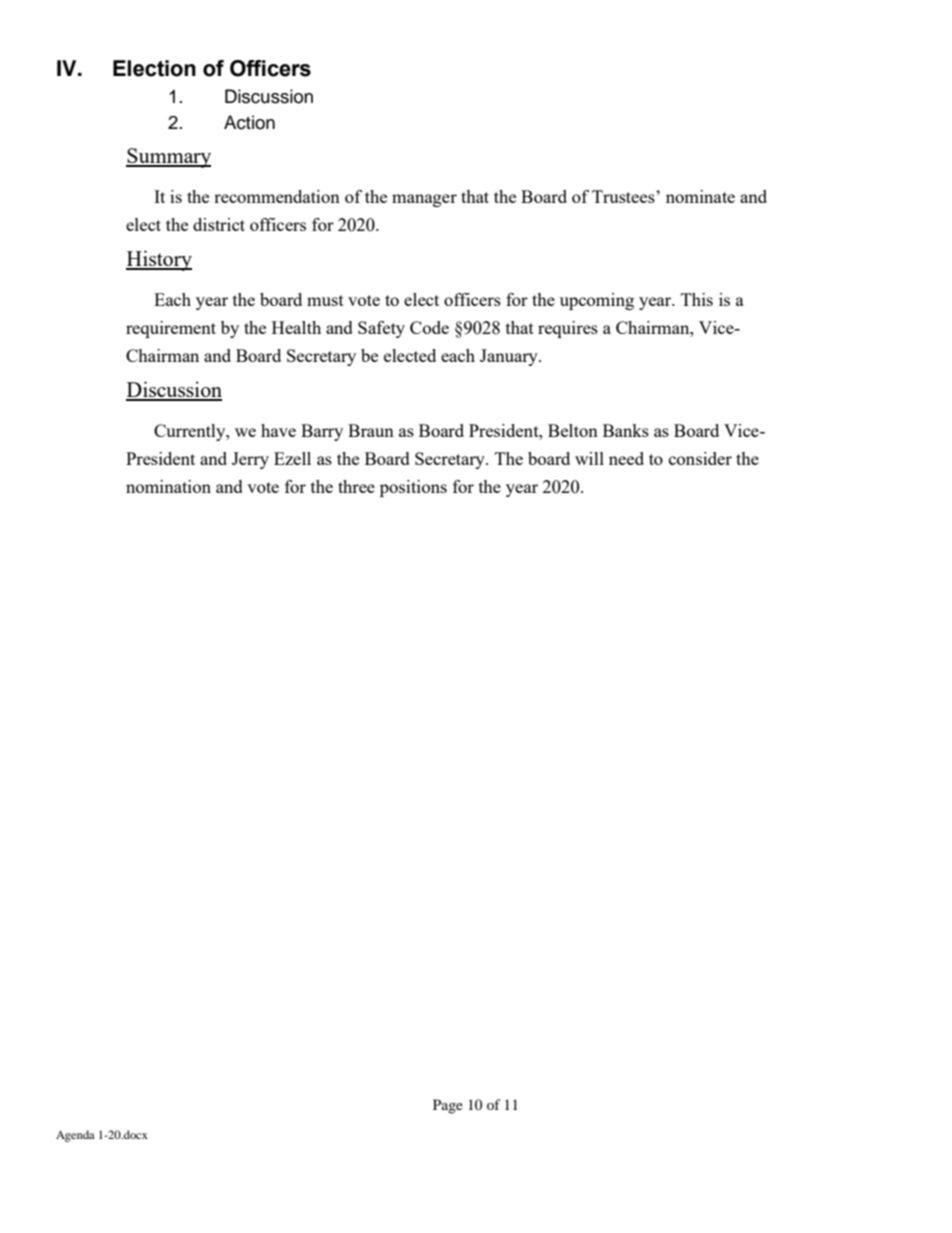 The image size is (952, 1233). What do you see at coordinates (589, 458) in the image?
I see `will` at bounding box center [589, 458].
